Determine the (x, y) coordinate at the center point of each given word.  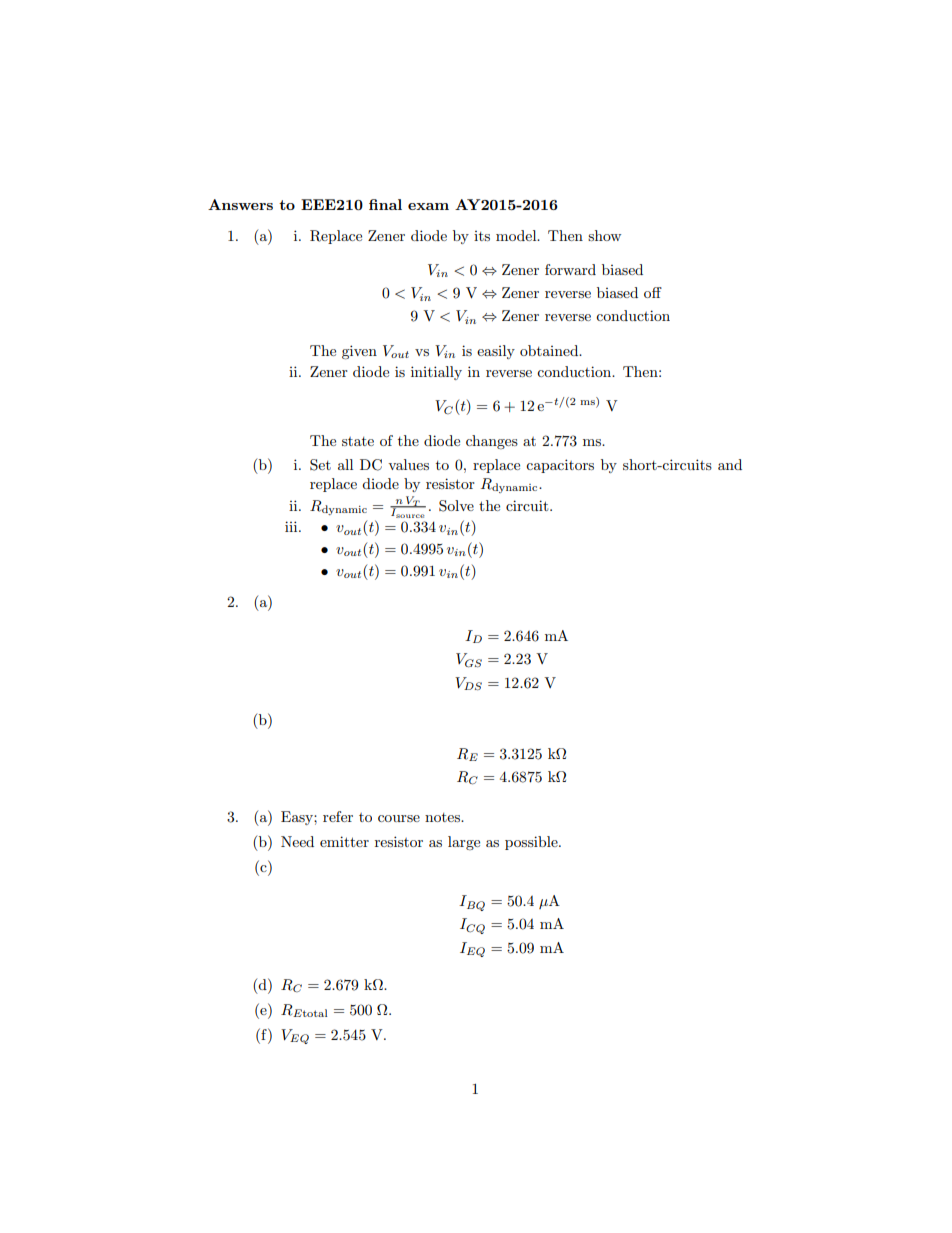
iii (292, 526)
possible (532, 843)
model (517, 235)
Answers (240, 204)
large (464, 843)
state (358, 441)
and (730, 464)
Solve (456, 506)
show (604, 235)
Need (297, 841)
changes (492, 442)
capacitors (560, 466)
